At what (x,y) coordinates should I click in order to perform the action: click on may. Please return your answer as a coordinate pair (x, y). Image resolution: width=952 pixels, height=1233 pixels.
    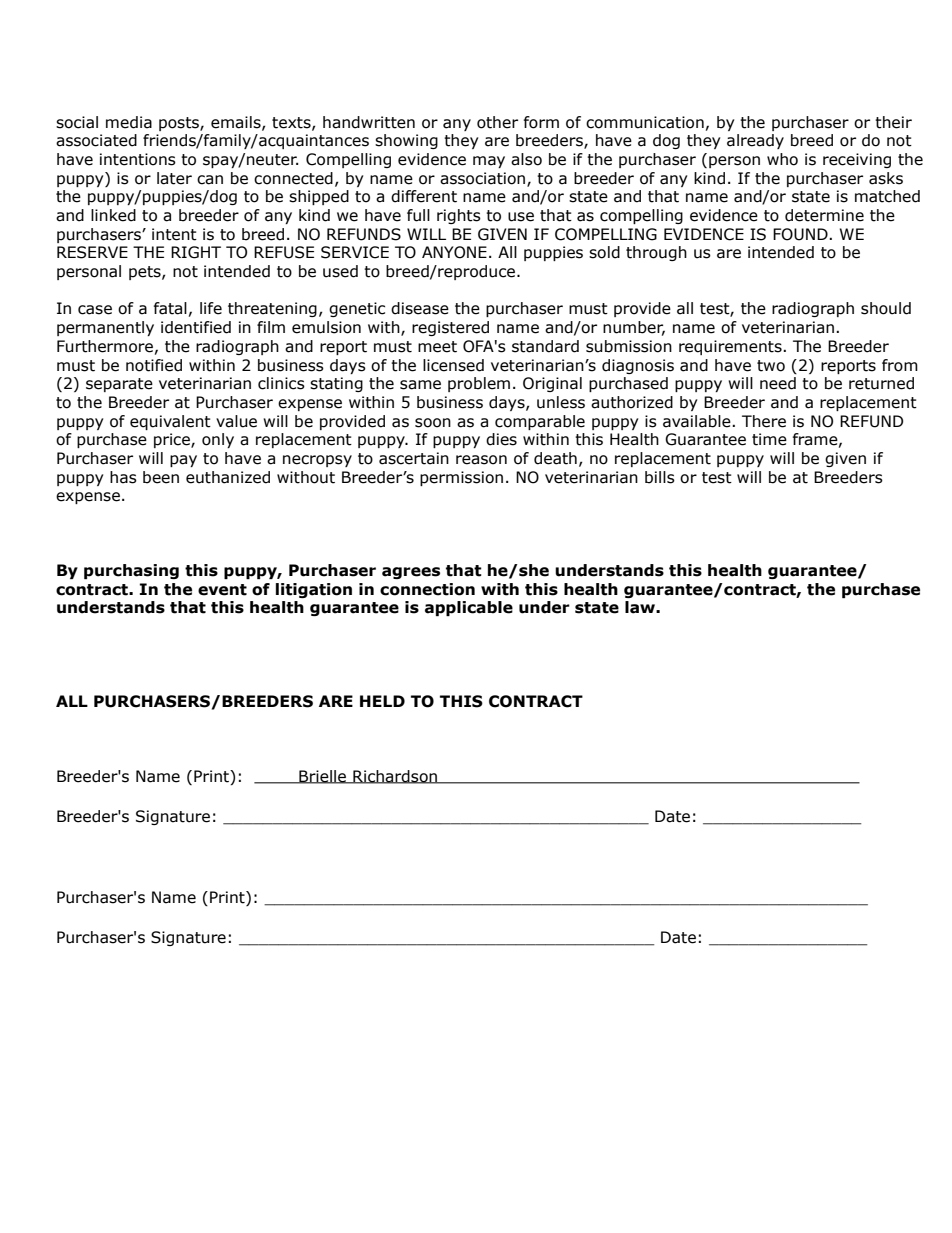
    Looking at the image, I should click on (489, 162).
